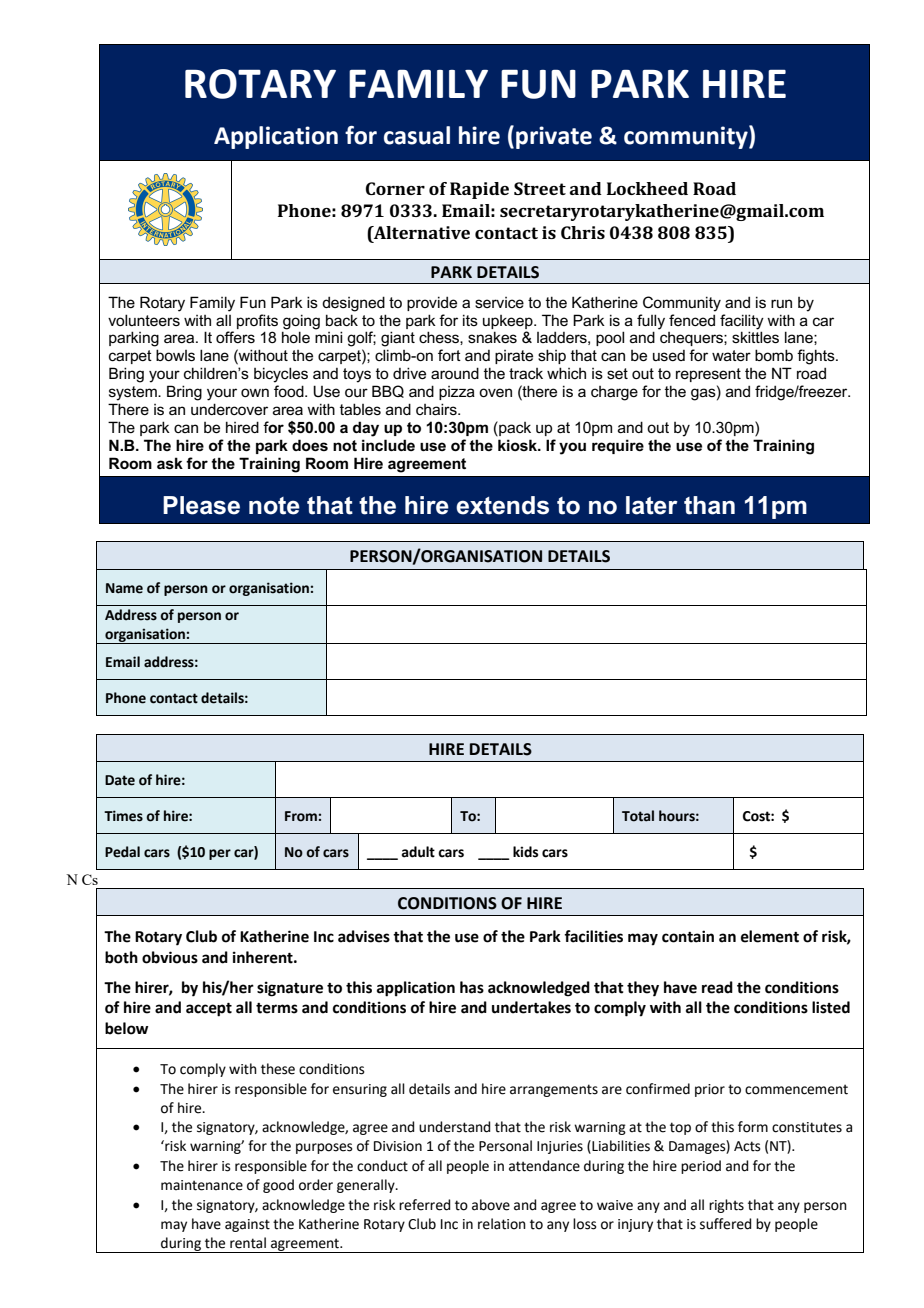  What do you see at coordinates (502, 505) in the screenshot?
I see `extends` at bounding box center [502, 505].
